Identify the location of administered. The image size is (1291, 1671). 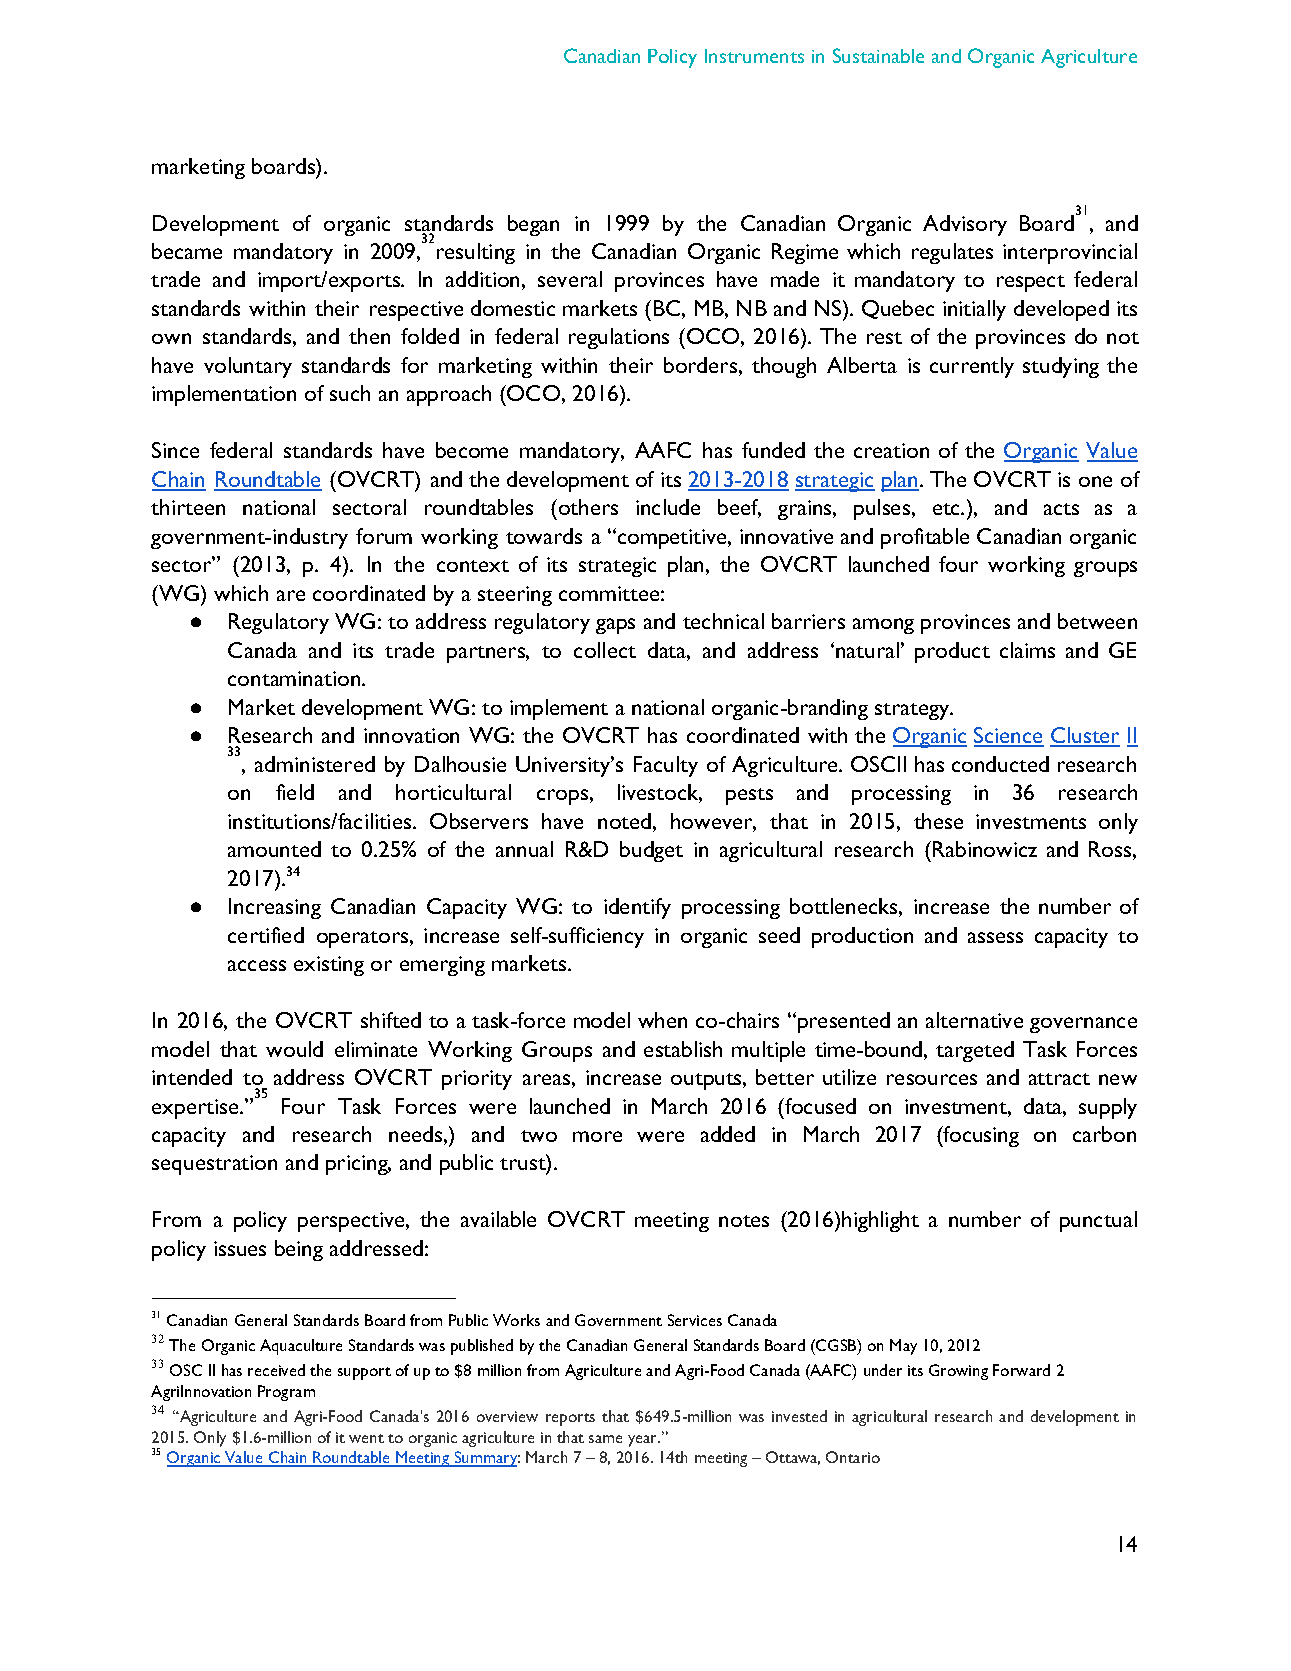
(315, 764).
